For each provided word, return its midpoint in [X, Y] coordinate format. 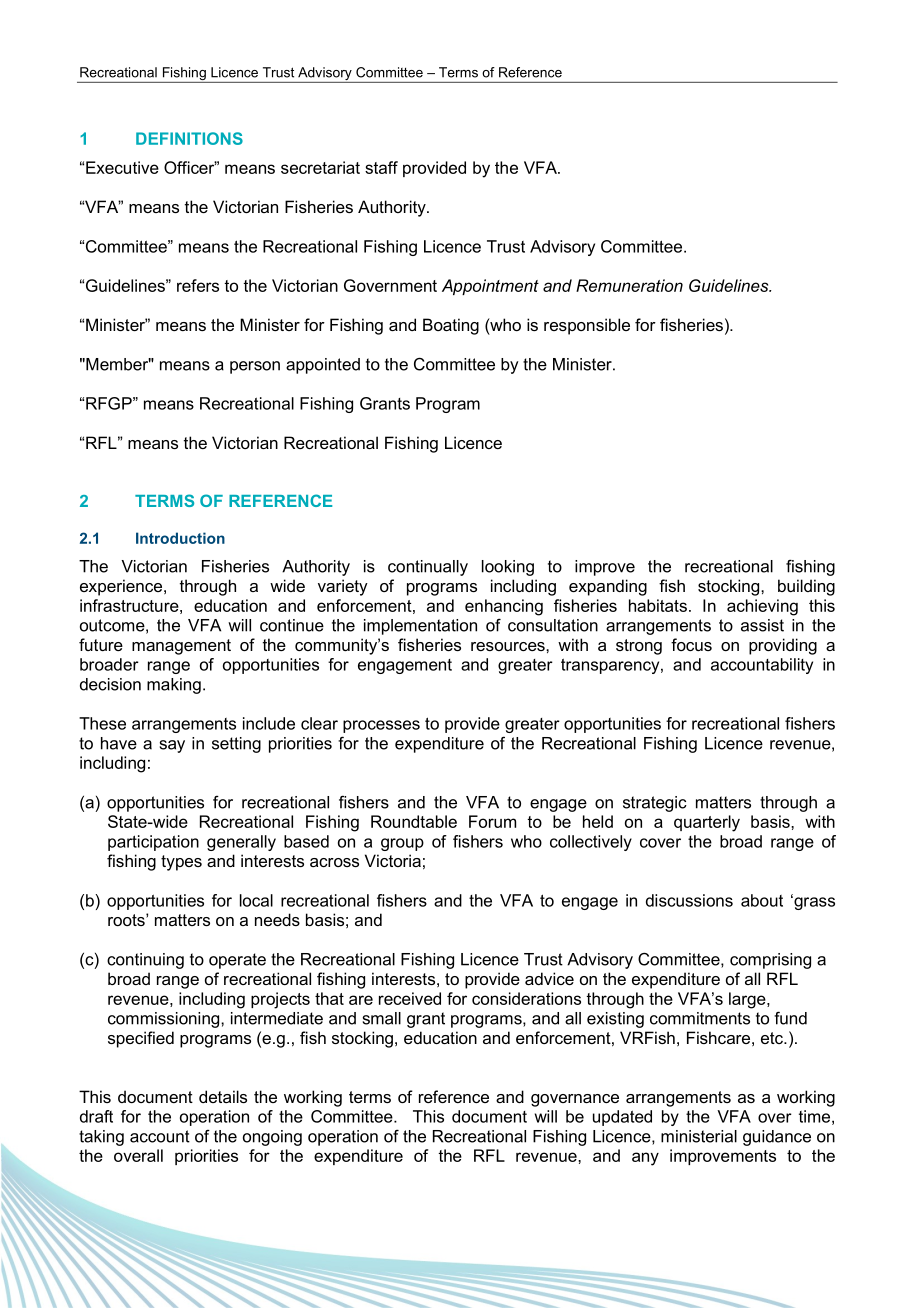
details [223, 1096]
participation [153, 843]
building [806, 587]
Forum [492, 821]
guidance [777, 1138]
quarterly [707, 823]
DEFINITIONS [189, 138]
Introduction [180, 538]
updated [622, 1118]
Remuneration [629, 285]
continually [428, 568]
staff [381, 167]
